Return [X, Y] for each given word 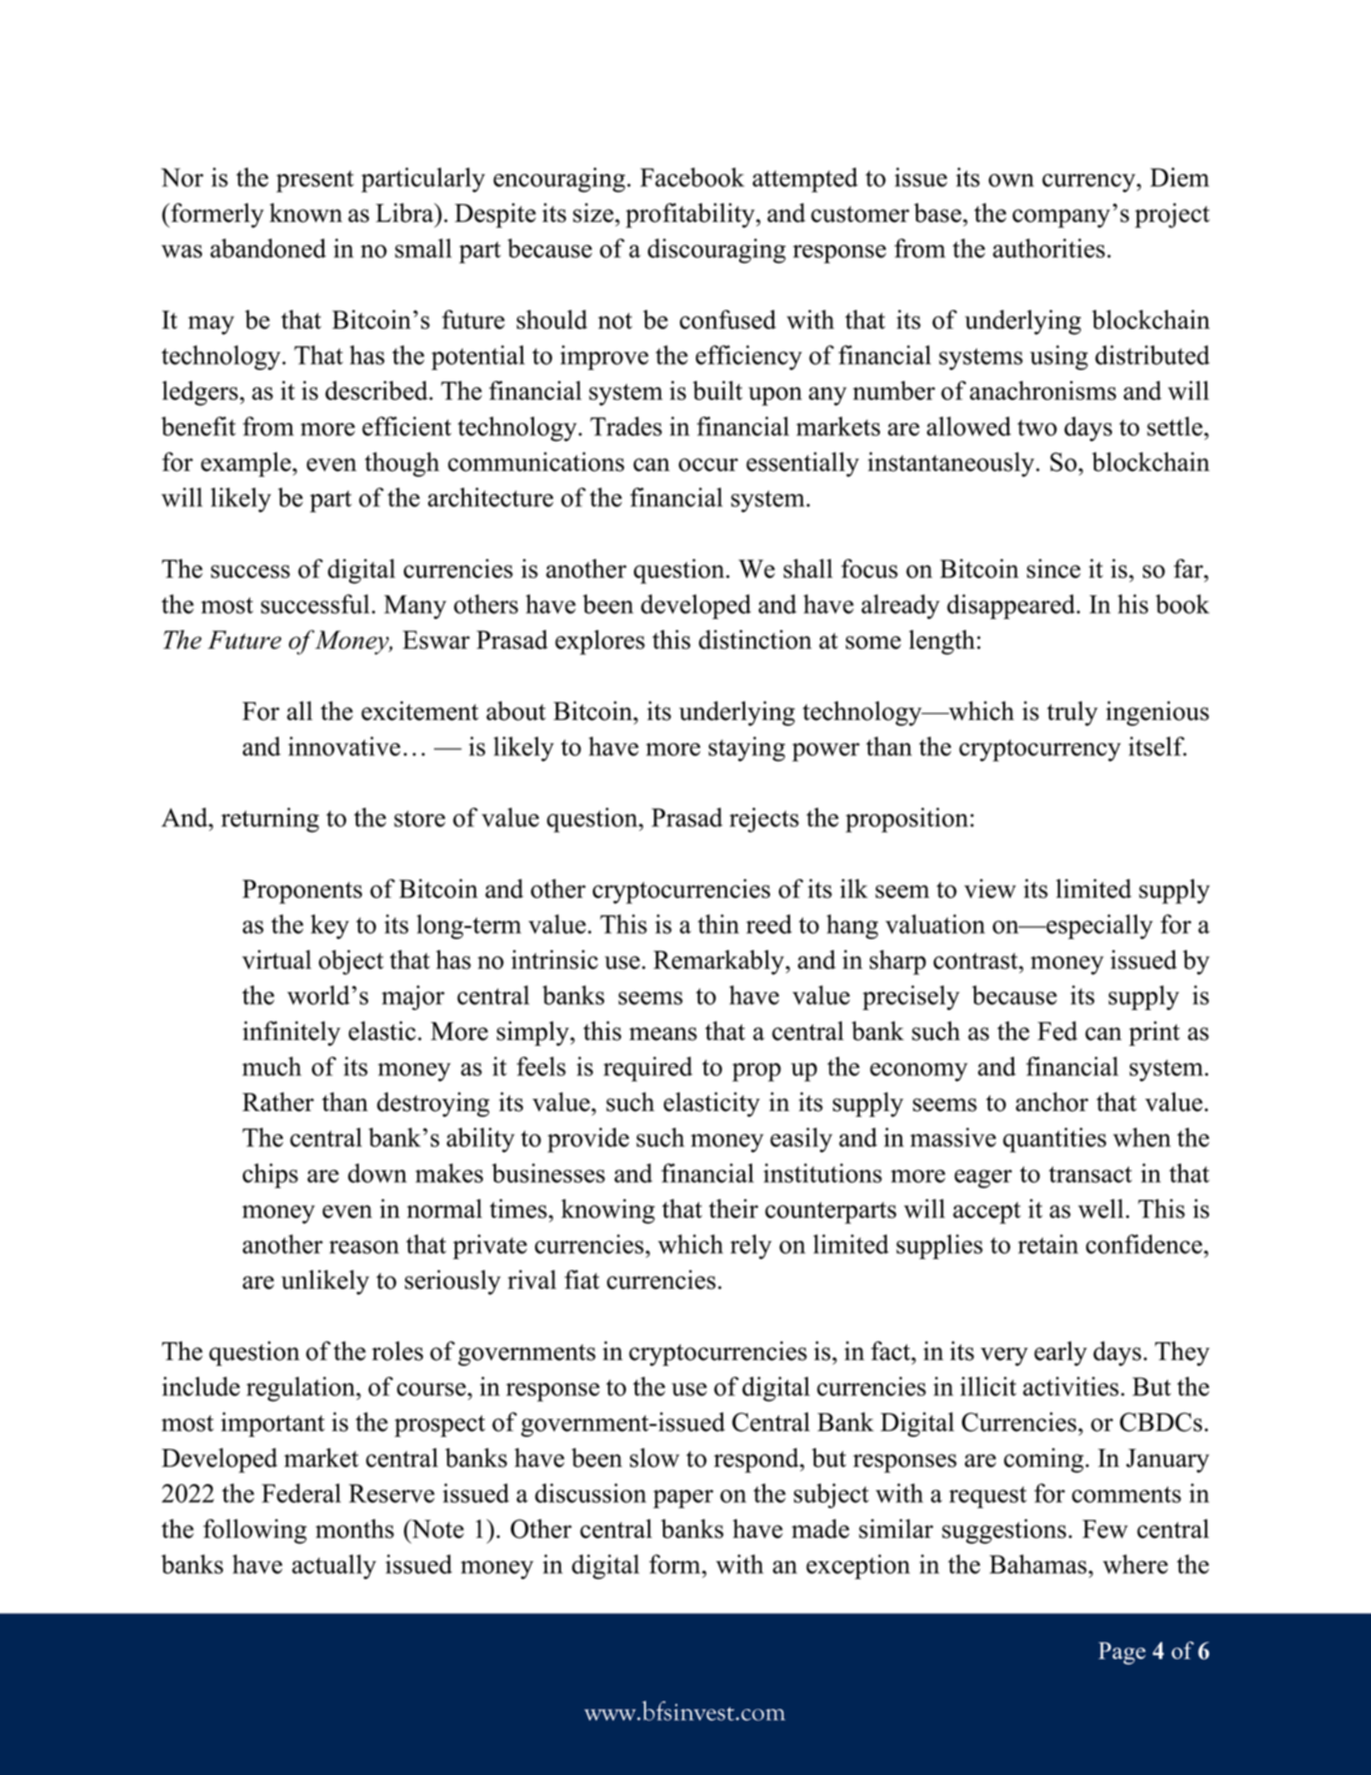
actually [334, 1566]
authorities [1049, 248]
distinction [755, 639]
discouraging [717, 251]
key [330, 926]
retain [1048, 1244]
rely [751, 1246]
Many [415, 607]
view [990, 888]
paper [683, 1499]
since [1054, 568]
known [306, 213]
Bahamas [1038, 1564]
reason [364, 1247]
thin [718, 924]
